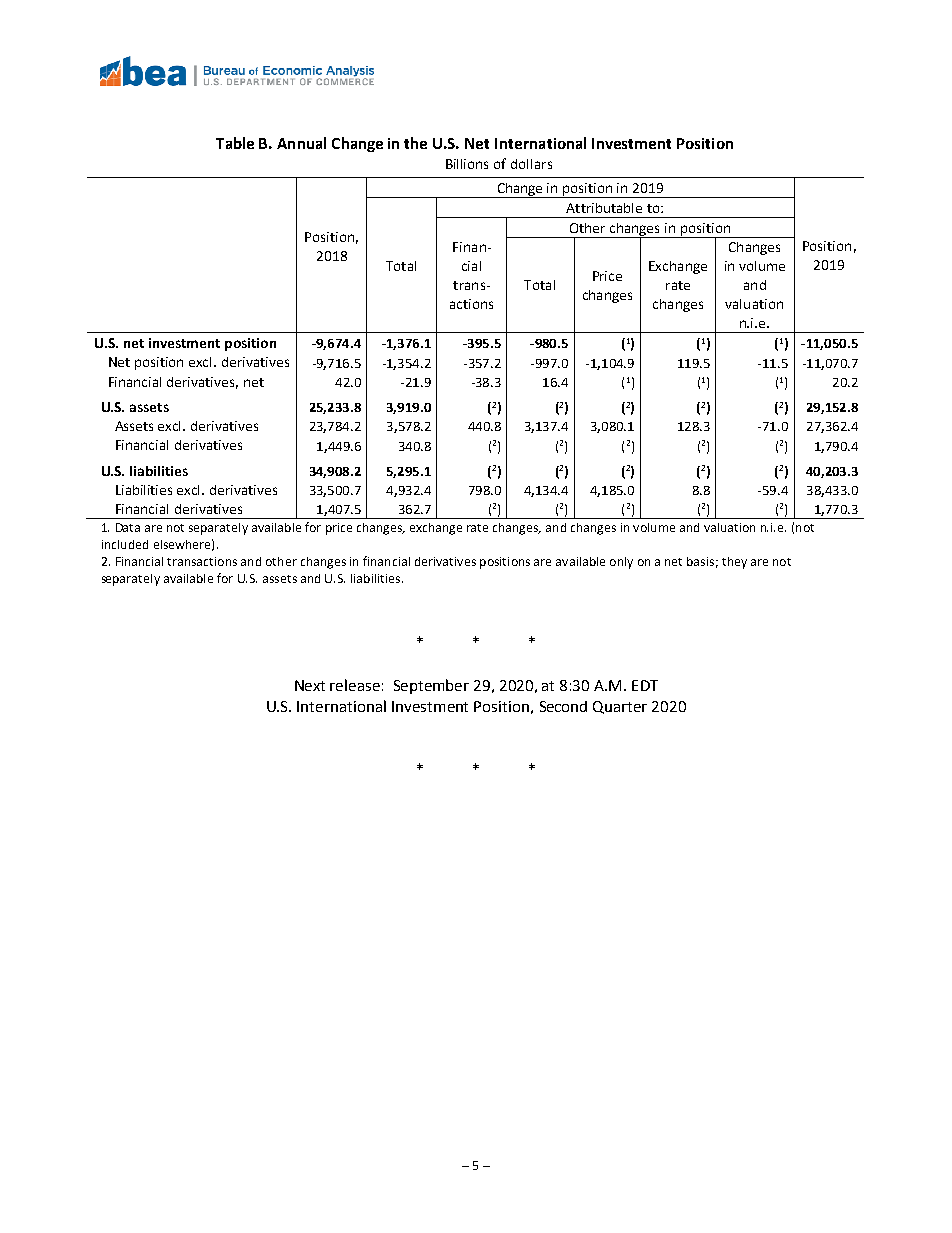  Describe the element at coordinates (645, 685) in the screenshot. I see `EDT` at that location.
